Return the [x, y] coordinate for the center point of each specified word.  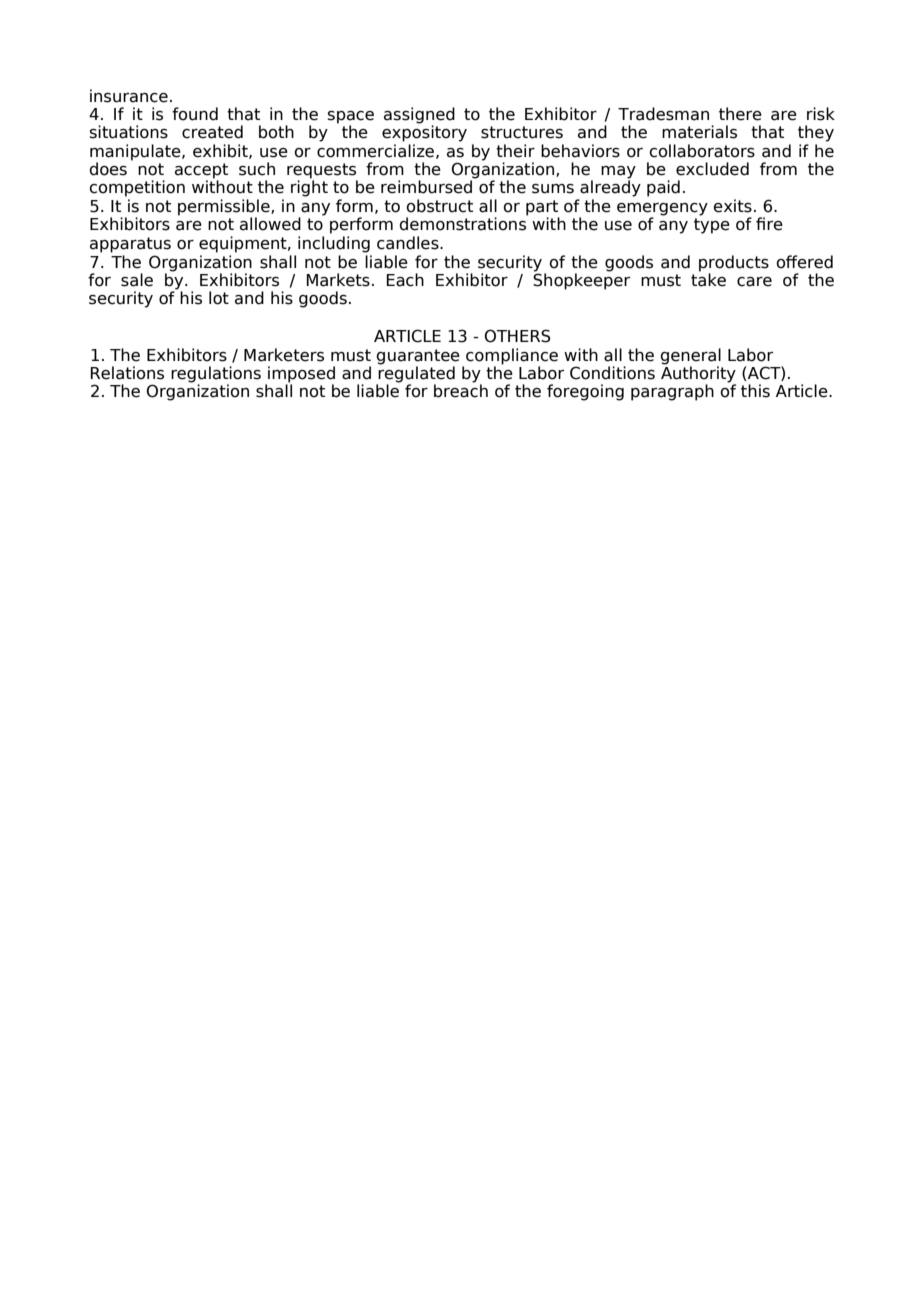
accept [201, 172]
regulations [216, 375]
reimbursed [428, 186]
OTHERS [518, 336]
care [754, 282]
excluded [712, 169]
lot [219, 298]
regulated [416, 374]
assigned [419, 116]
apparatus [130, 245]
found [195, 114]
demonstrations [462, 224]
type [712, 226]
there [740, 114]
